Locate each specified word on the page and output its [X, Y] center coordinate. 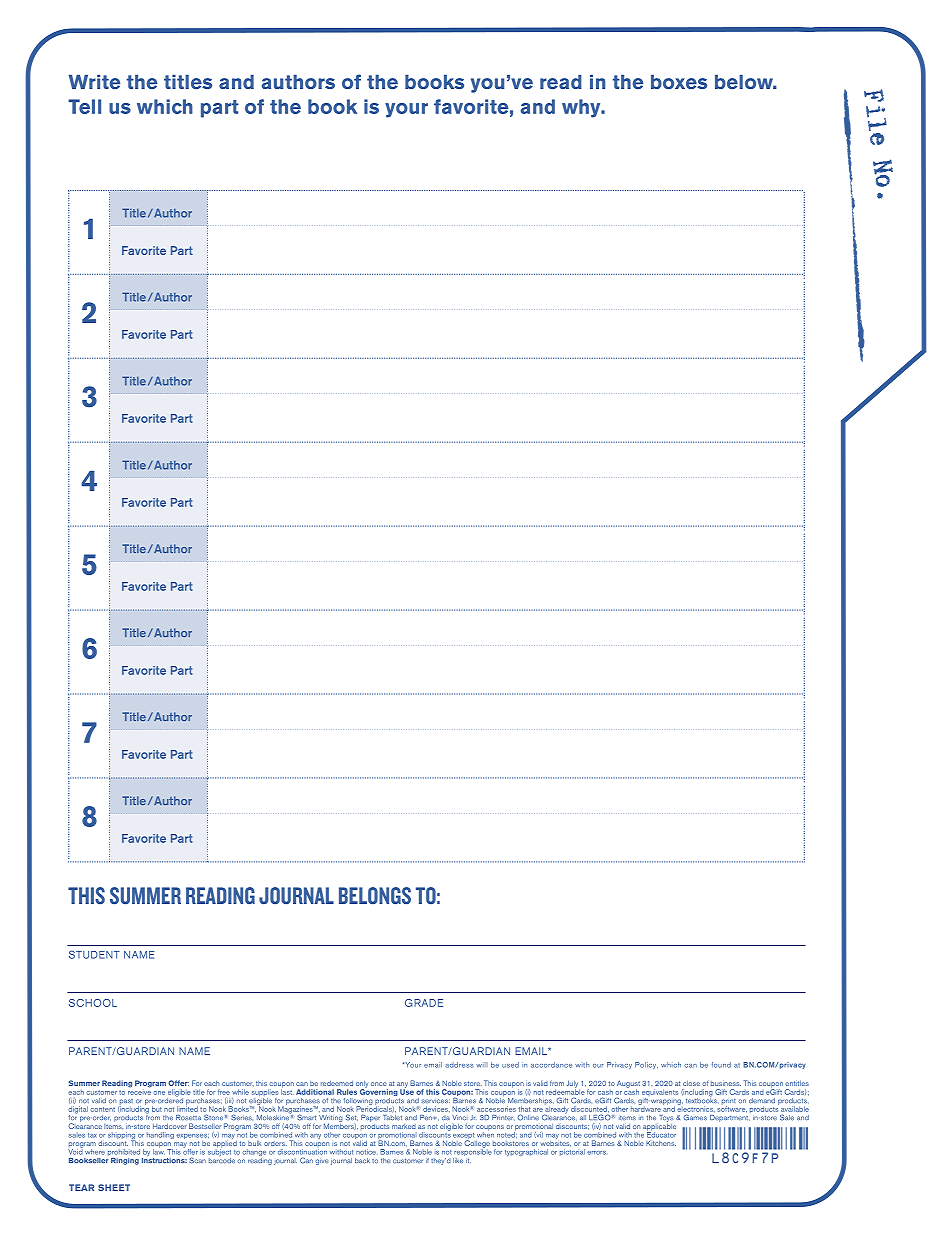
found [721, 1065]
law [159, 1151]
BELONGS [375, 896]
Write [94, 82]
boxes [679, 82]
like [459, 1159]
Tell [84, 106]
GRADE [424, 1003]
